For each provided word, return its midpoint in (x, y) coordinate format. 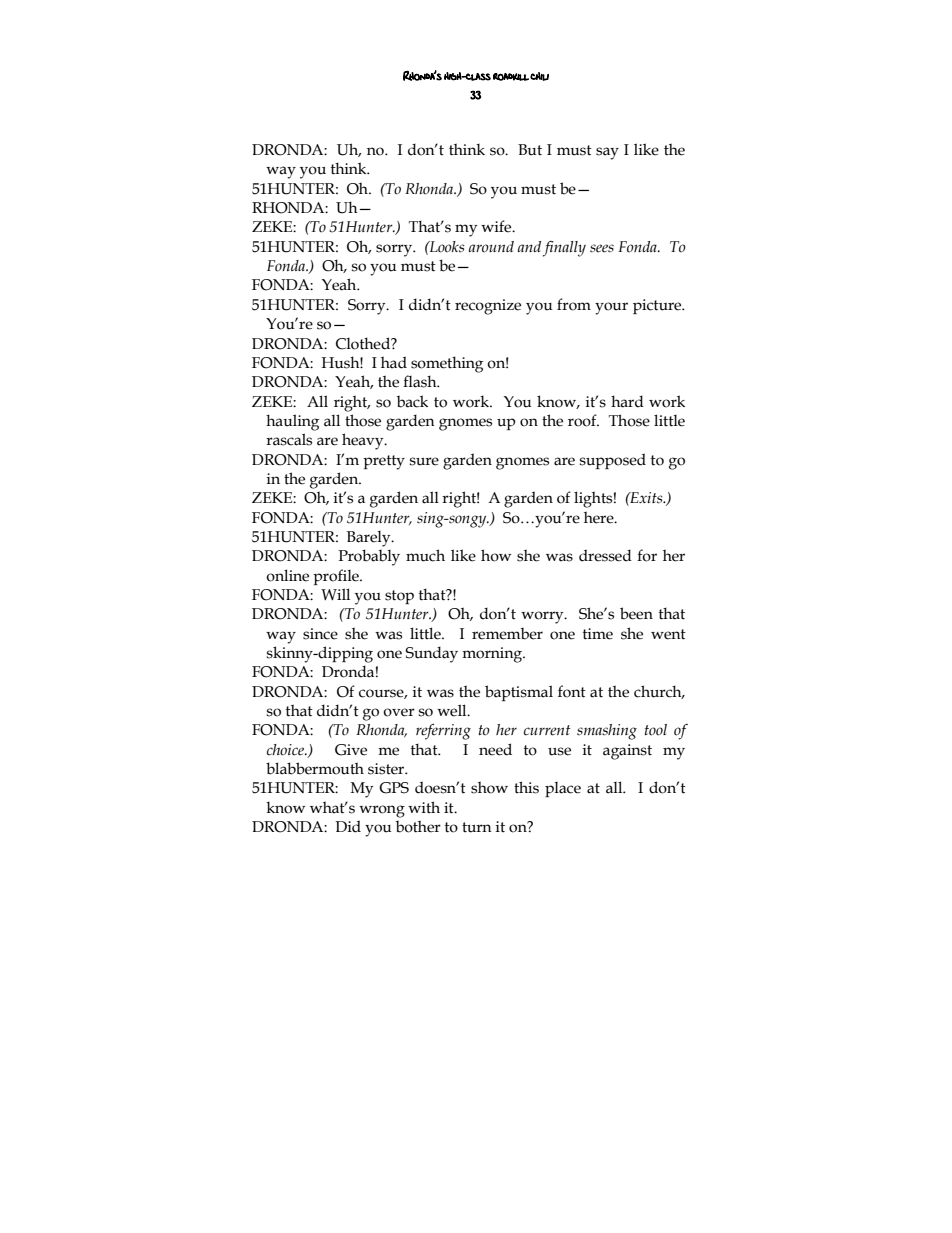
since (320, 634)
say (607, 153)
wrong (382, 811)
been (636, 613)
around (491, 247)
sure (424, 461)
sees (602, 248)
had (394, 362)
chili (539, 76)
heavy (364, 441)
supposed (613, 461)
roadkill (511, 77)
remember (507, 633)
